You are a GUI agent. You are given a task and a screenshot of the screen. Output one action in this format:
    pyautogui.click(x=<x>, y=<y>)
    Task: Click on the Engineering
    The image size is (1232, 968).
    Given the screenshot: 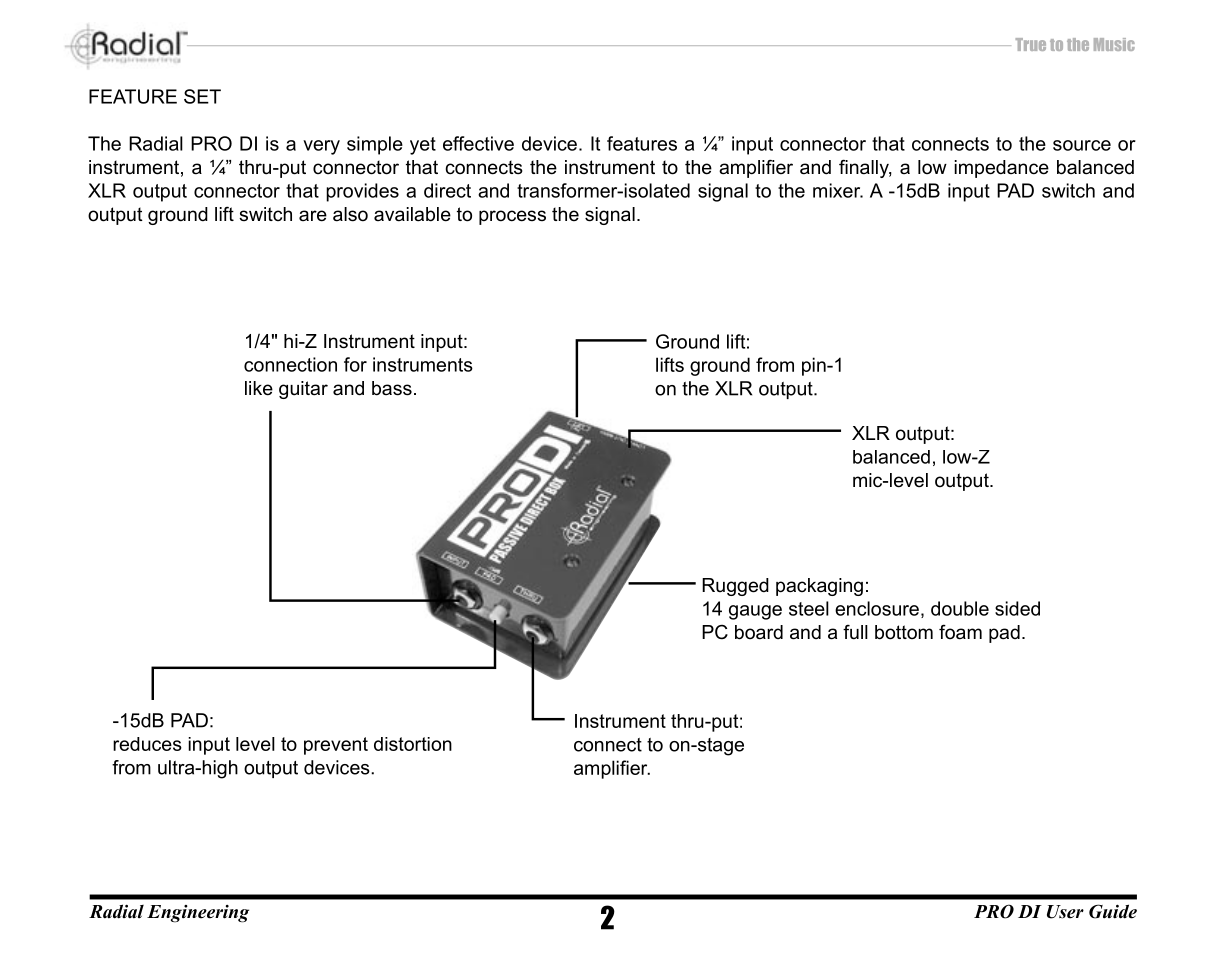 What is the action you would take?
    pyautogui.click(x=198, y=914)
